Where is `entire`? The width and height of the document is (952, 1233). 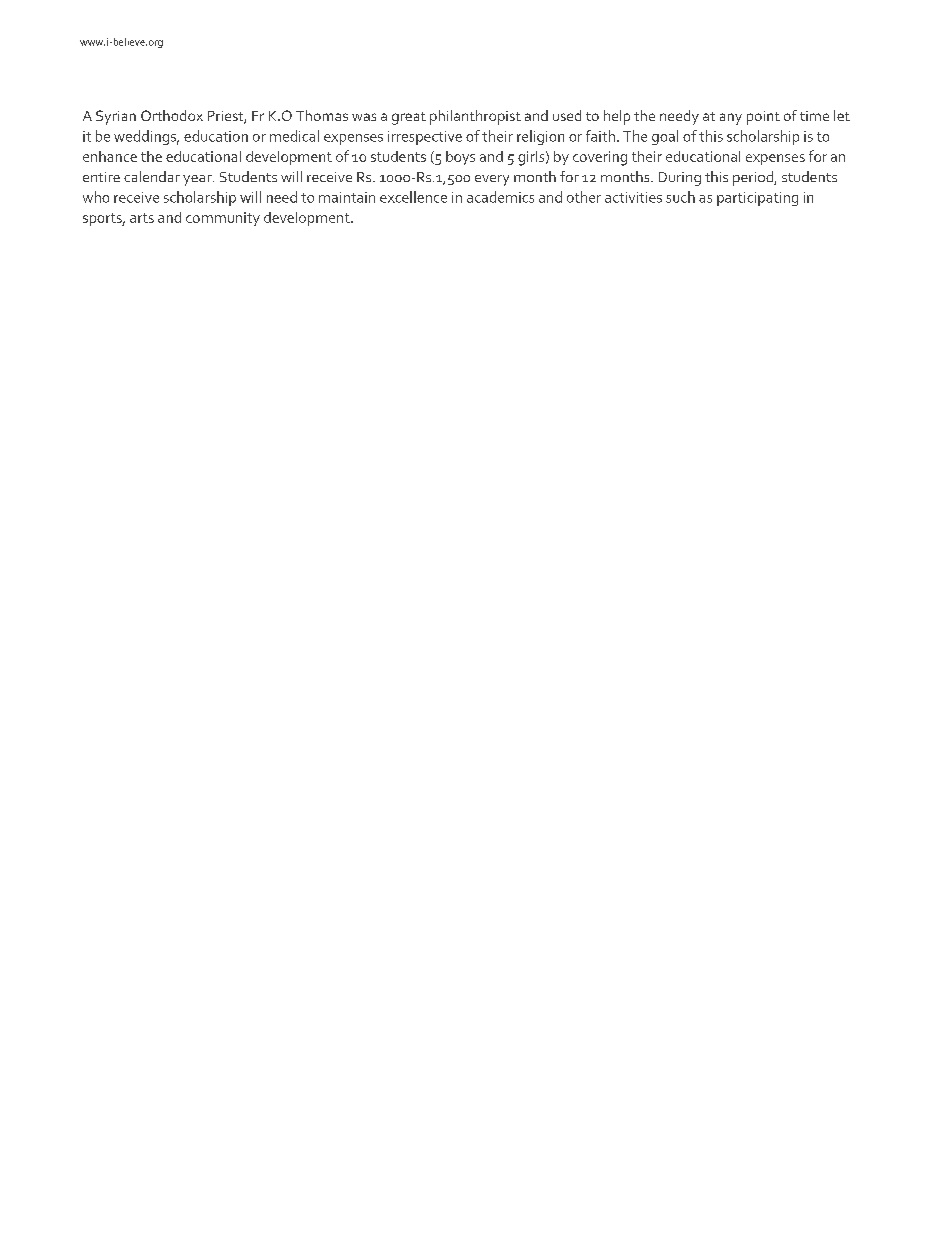 entire is located at coordinates (101, 177).
